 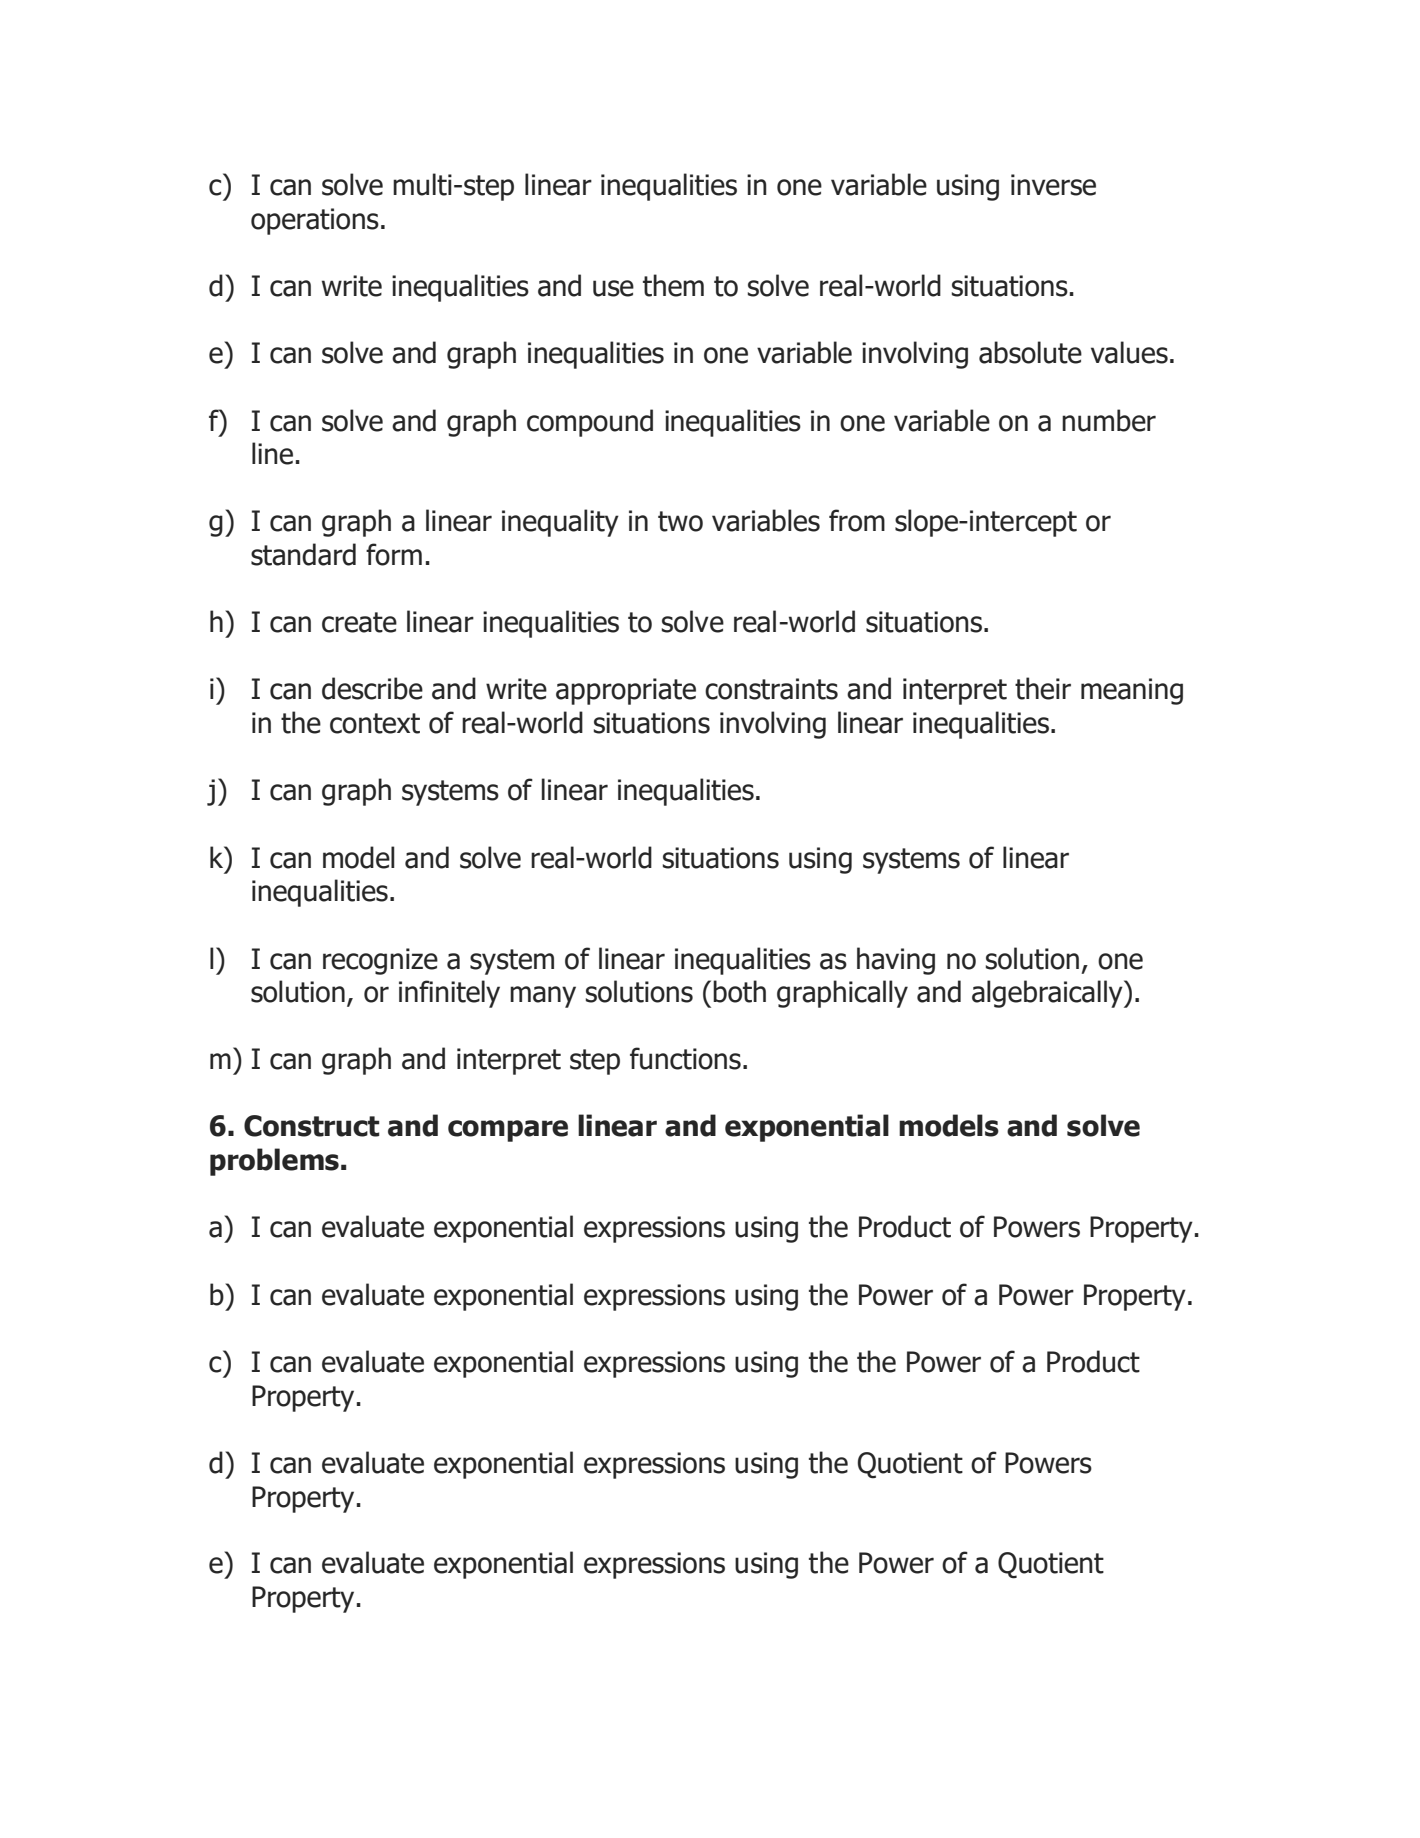 I want to click on algebraically, so click(x=1048, y=994).
